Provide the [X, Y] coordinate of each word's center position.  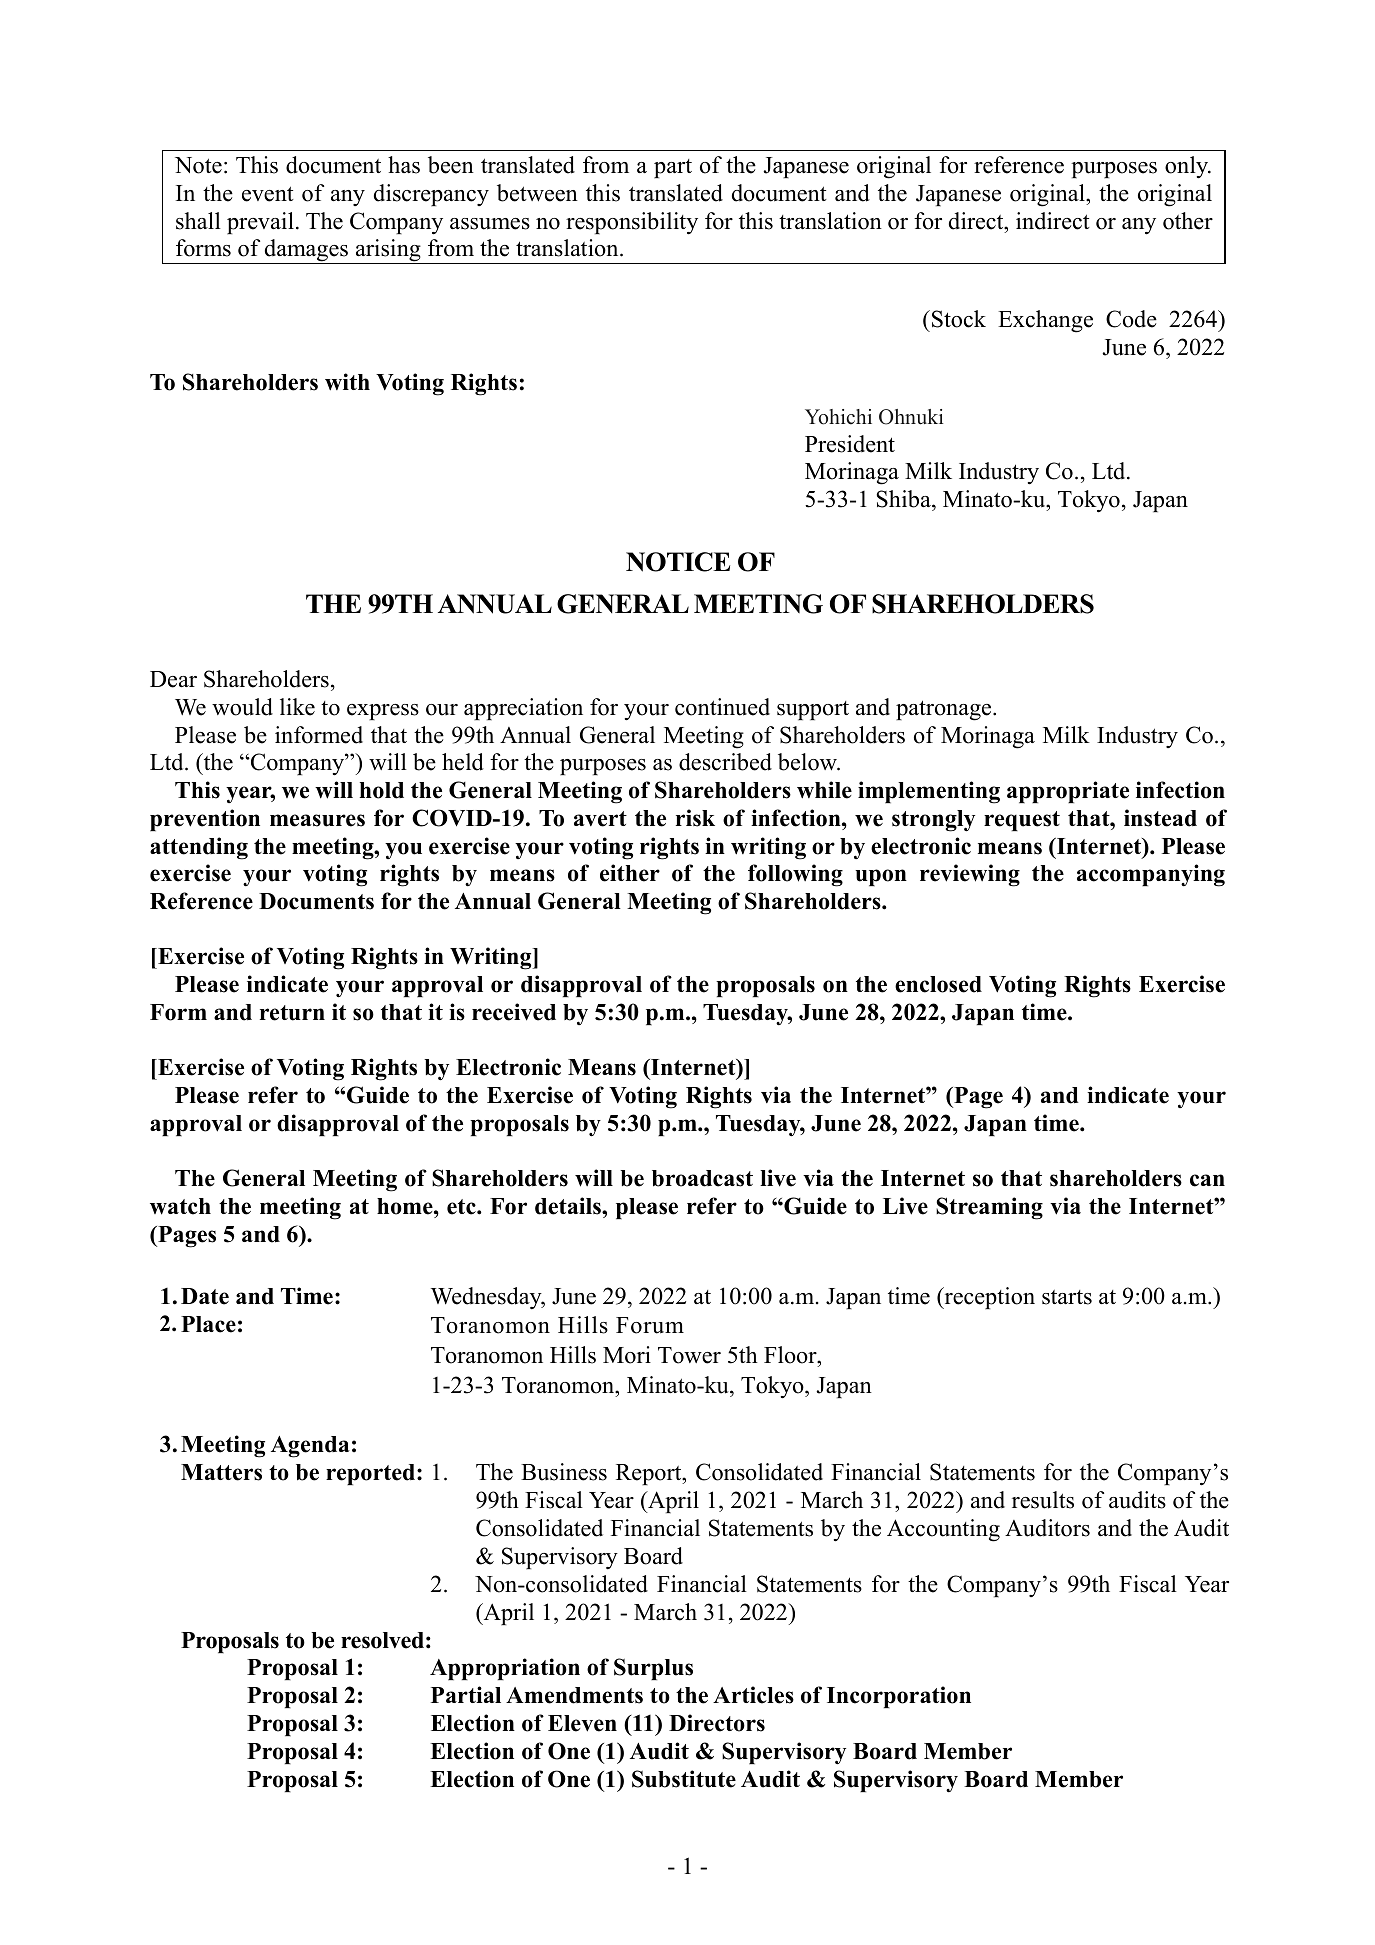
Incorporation [899, 1697]
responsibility [632, 223]
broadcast [702, 1178]
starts [1067, 1297]
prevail [260, 223]
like [297, 707]
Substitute [684, 1779]
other [1188, 221]
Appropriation [505, 1669]
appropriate [1068, 792]
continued [722, 707]
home [406, 1206]
